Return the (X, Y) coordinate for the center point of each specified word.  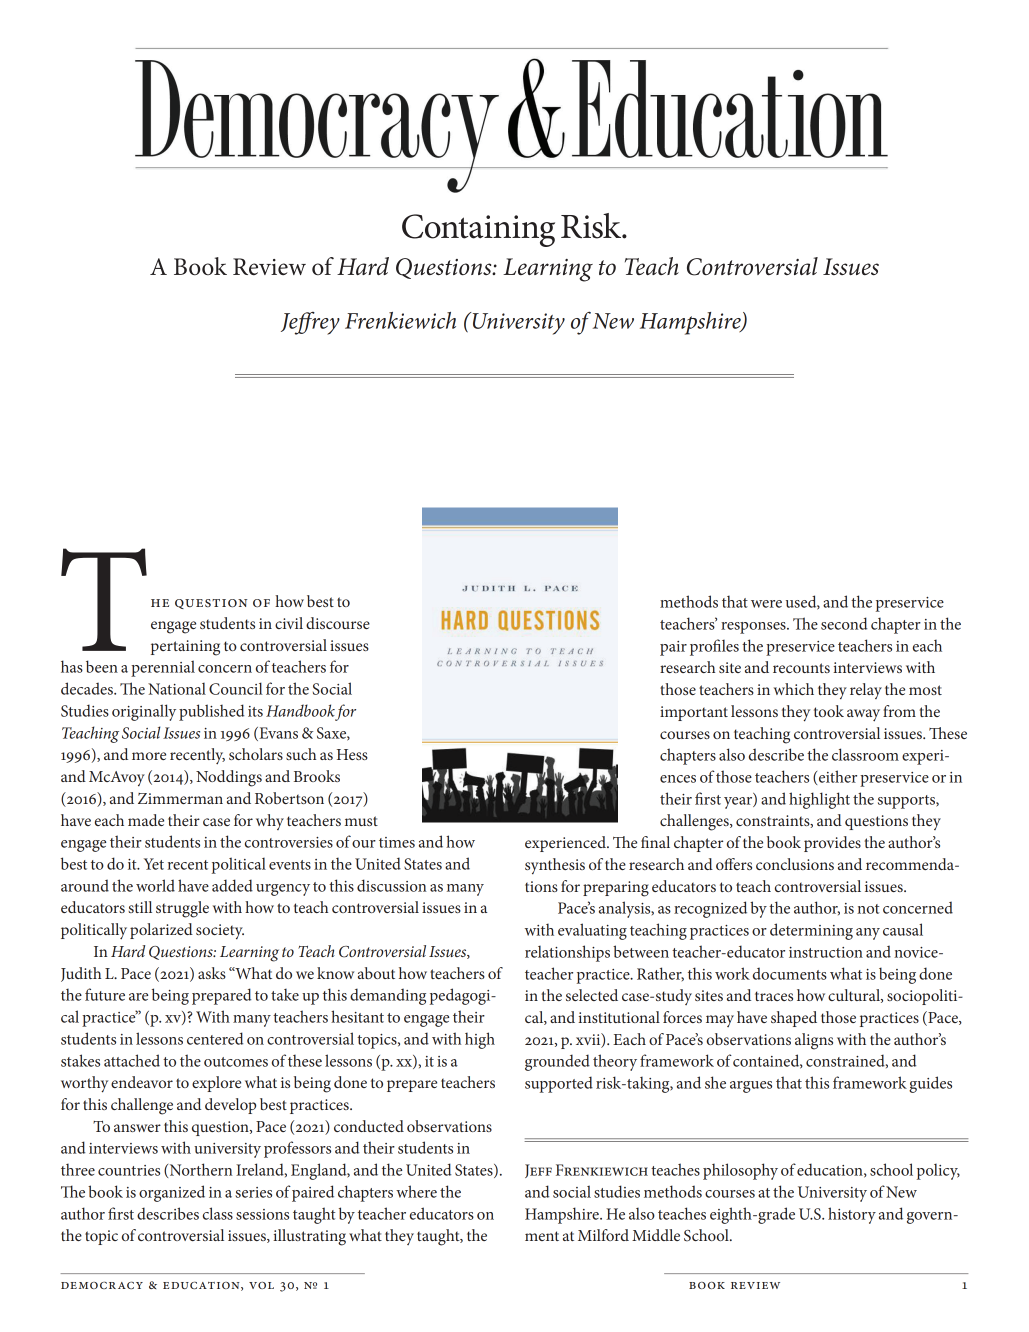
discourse (338, 623)
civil (289, 623)
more (149, 756)
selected (592, 995)
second (844, 623)
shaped (794, 1019)
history (852, 1215)
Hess (352, 754)
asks (212, 973)
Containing (478, 230)
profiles (714, 647)
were (766, 604)
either (838, 776)
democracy (102, 1285)
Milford (603, 1235)
